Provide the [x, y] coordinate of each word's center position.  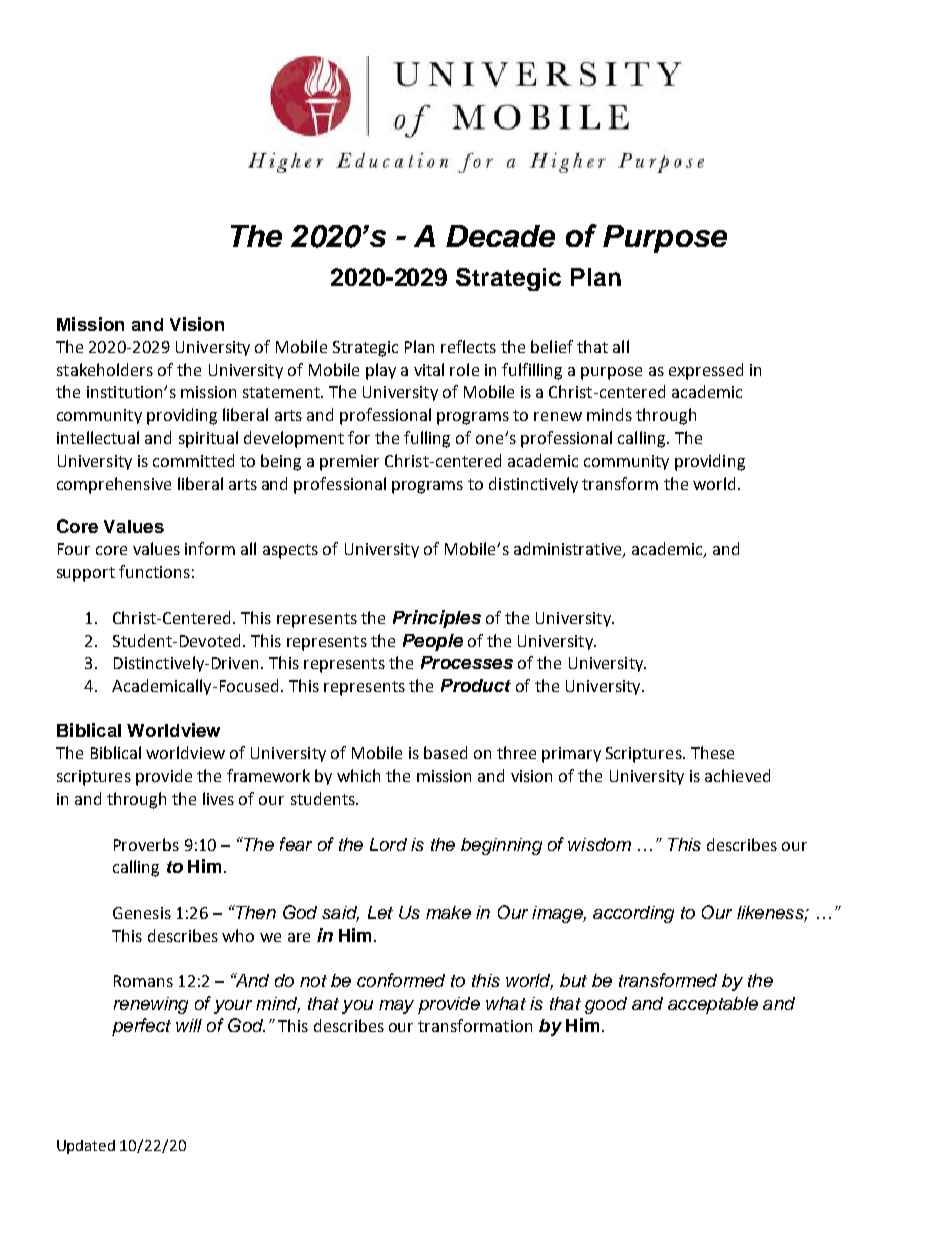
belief [552, 346]
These [712, 752]
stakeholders [105, 369]
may [396, 1007]
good [606, 1005]
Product [476, 685]
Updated [86, 1147]
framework [268, 775]
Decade [500, 236]
